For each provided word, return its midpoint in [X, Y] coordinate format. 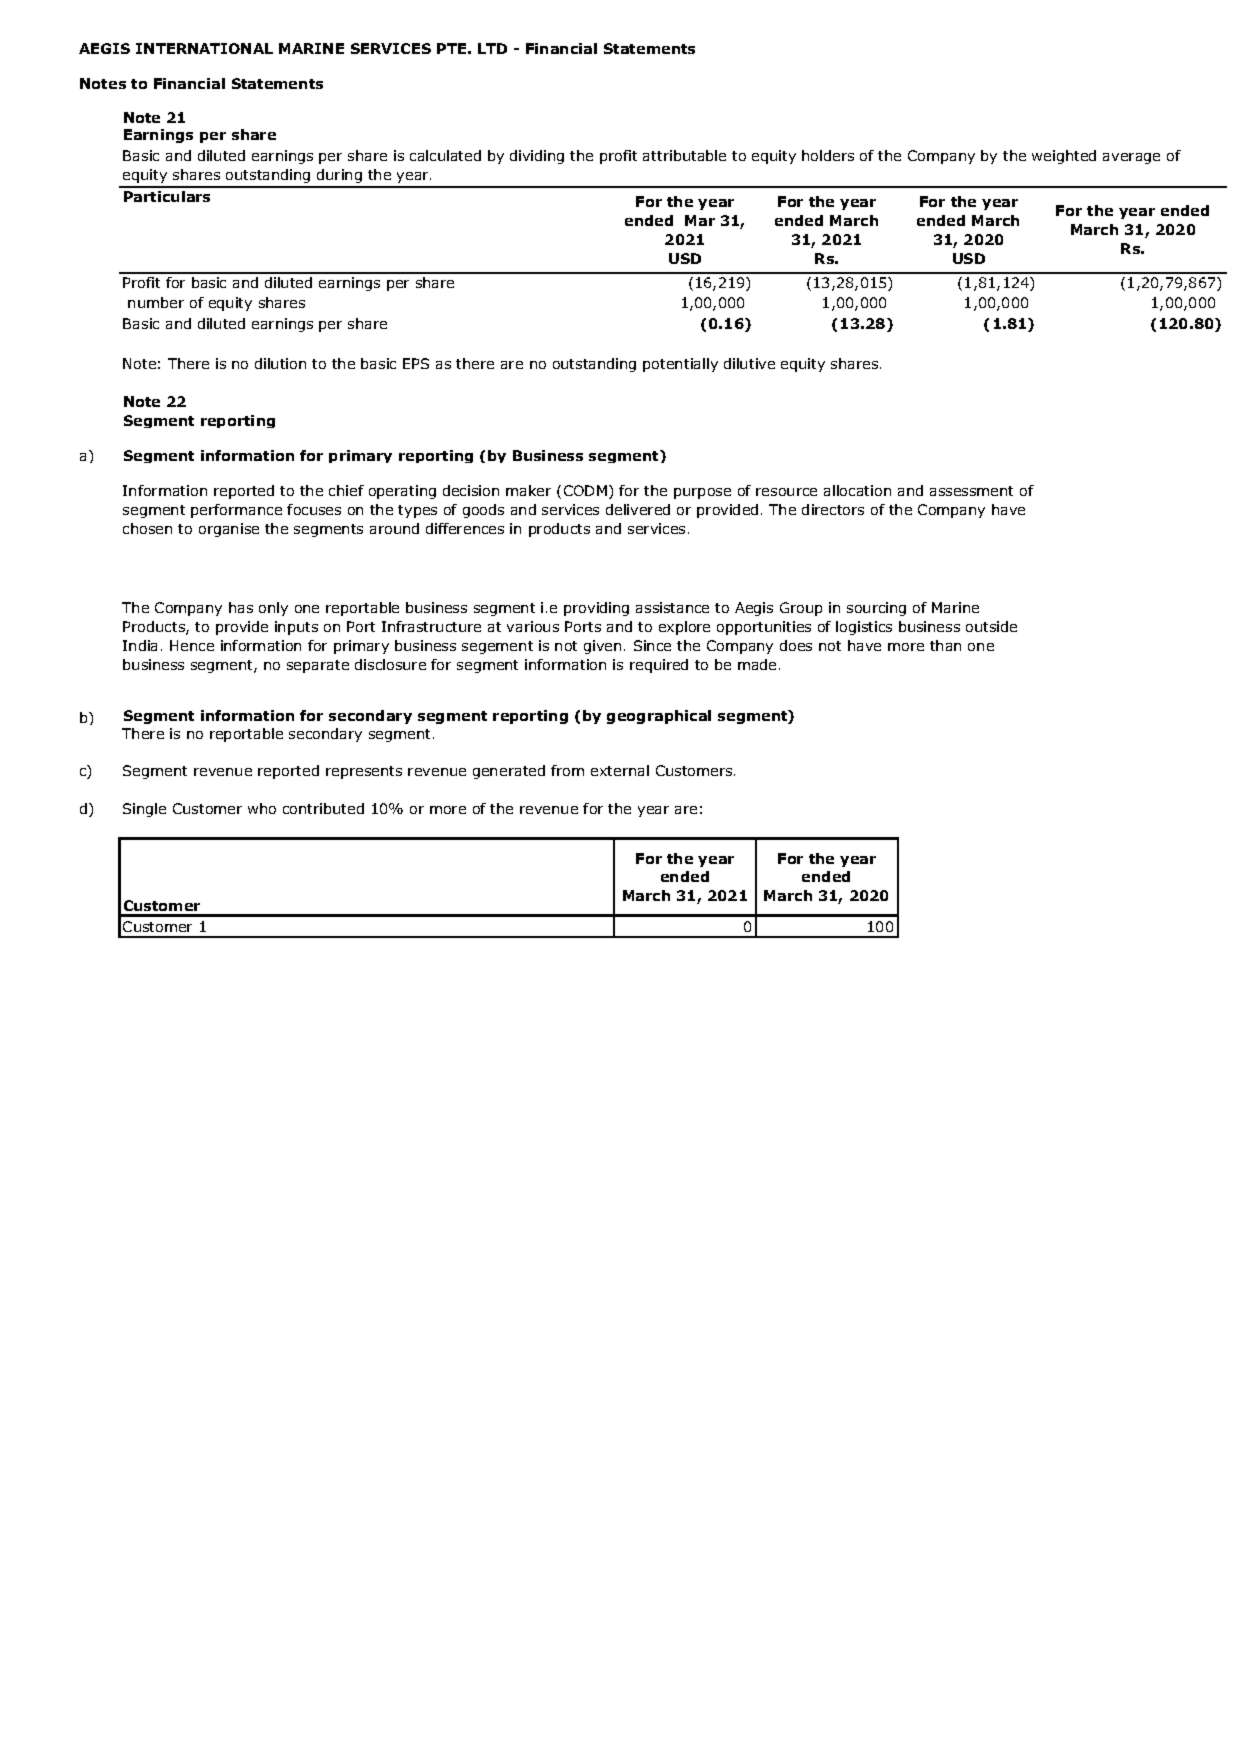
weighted [1064, 157]
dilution [280, 363]
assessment [971, 491]
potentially [680, 365]
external [620, 770]
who [262, 808]
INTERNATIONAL [204, 48]
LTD [492, 48]
